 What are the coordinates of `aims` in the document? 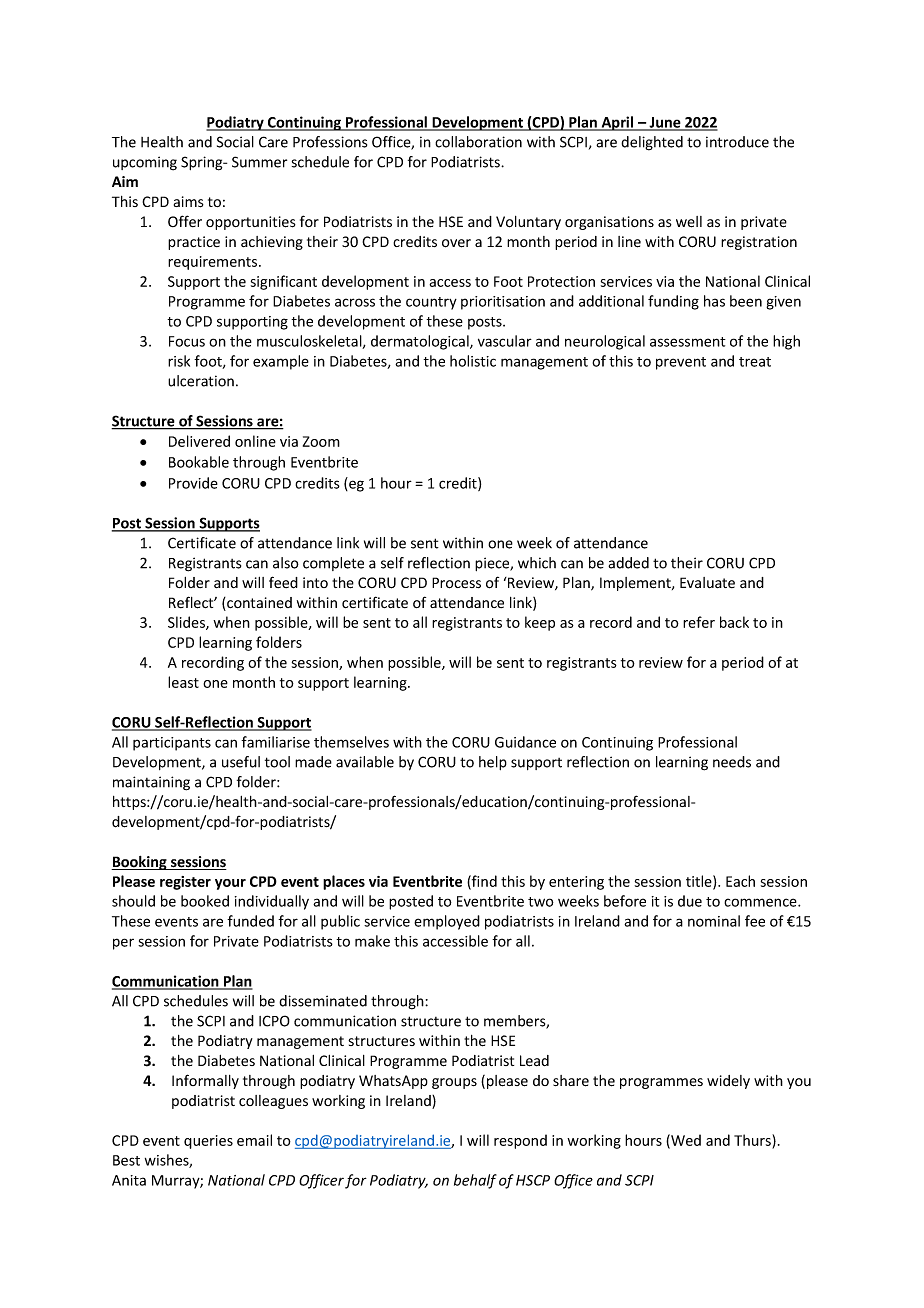 It's located at (189, 202).
